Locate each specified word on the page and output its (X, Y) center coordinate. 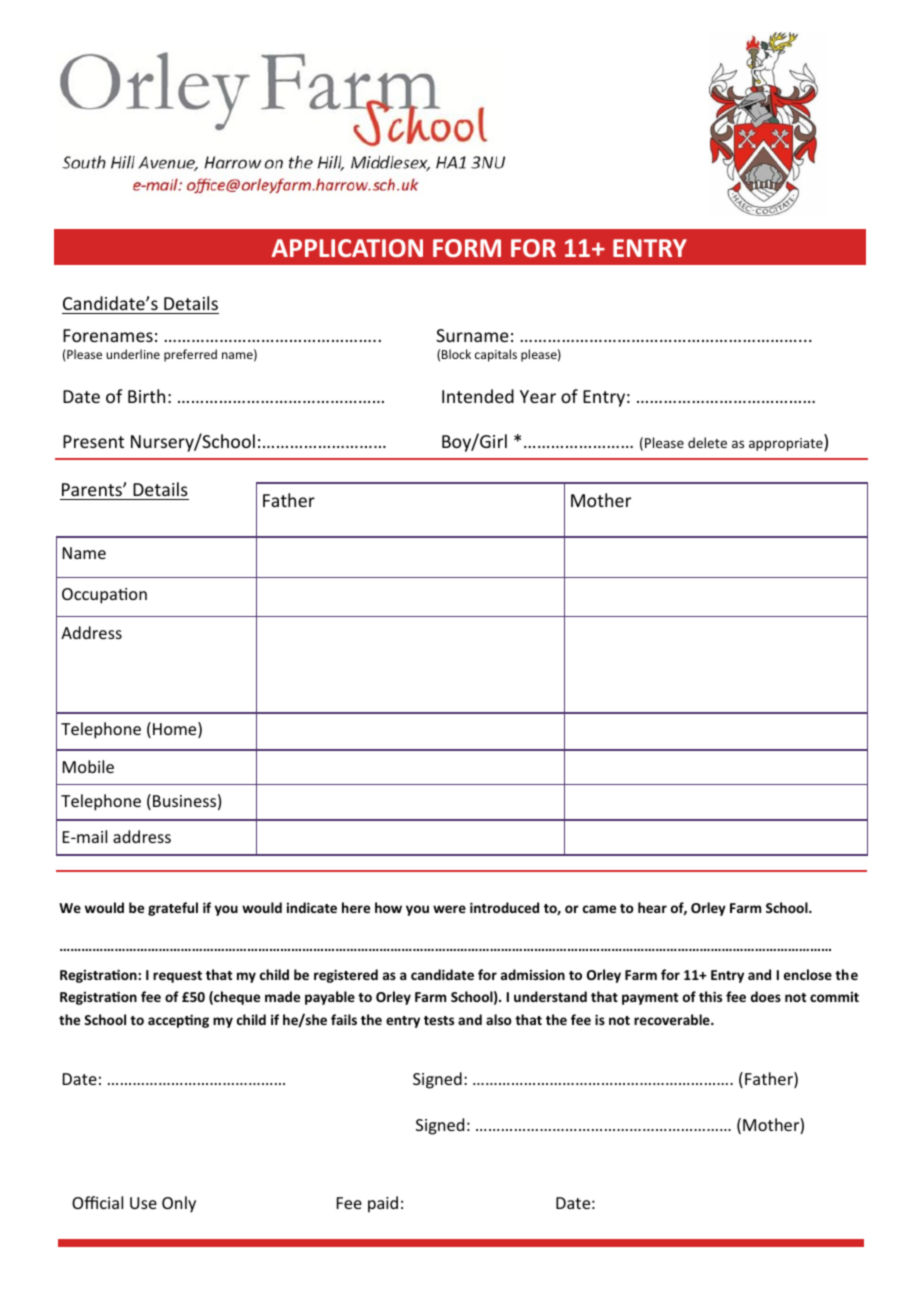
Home (176, 730)
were (449, 909)
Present (93, 441)
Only (179, 1204)
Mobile (88, 766)
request (177, 977)
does (766, 996)
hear (652, 907)
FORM (467, 248)
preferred (190, 355)
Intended (478, 396)
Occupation (104, 596)
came (599, 909)
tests (439, 1020)
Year (538, 396)
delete (707, 442)
